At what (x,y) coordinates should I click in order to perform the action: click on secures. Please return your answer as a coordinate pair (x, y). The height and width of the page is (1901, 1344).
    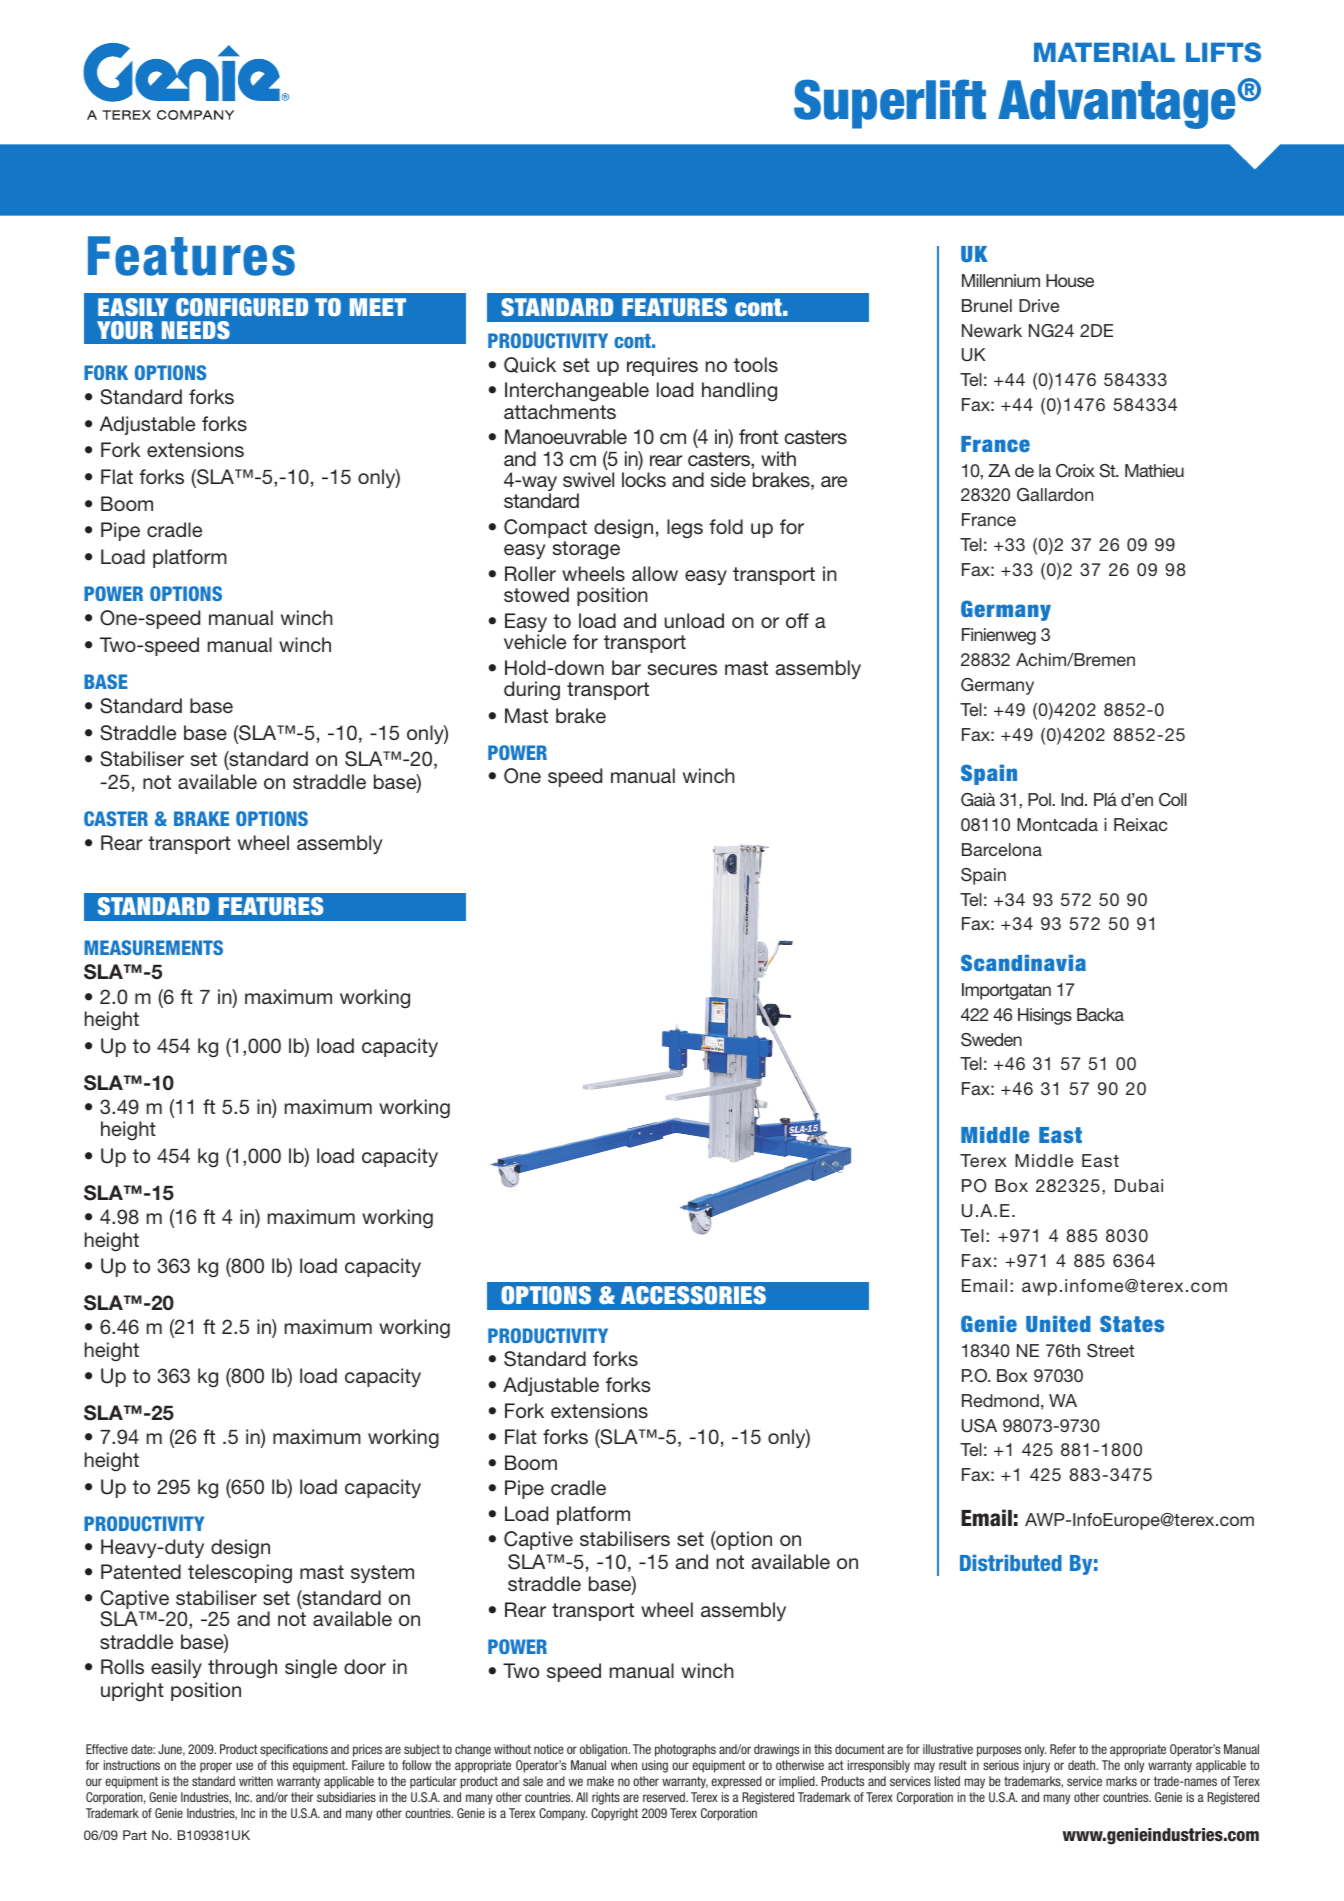
    Looking at the image, I should click on (682, 669).
